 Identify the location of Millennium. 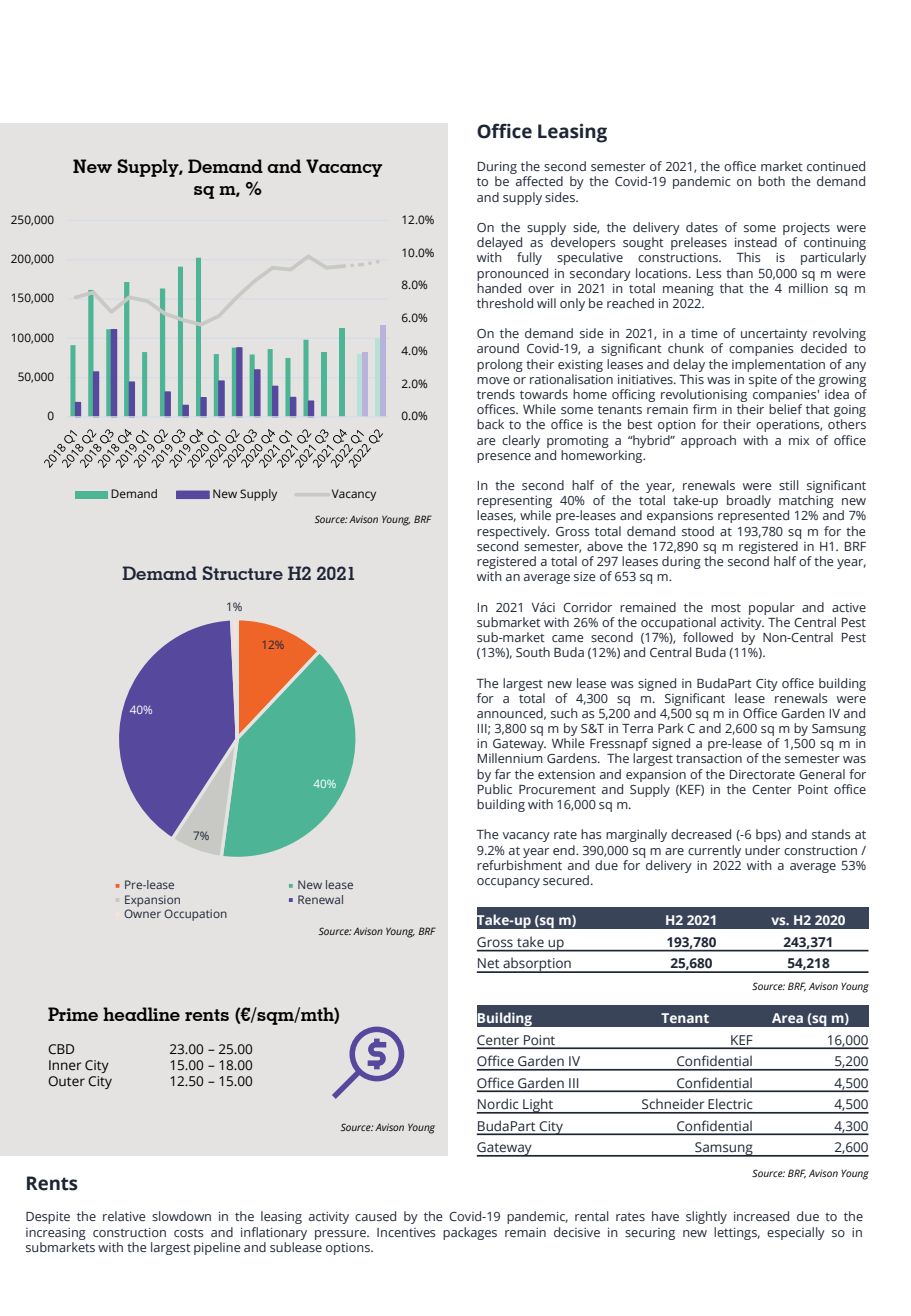
(510, 758).
